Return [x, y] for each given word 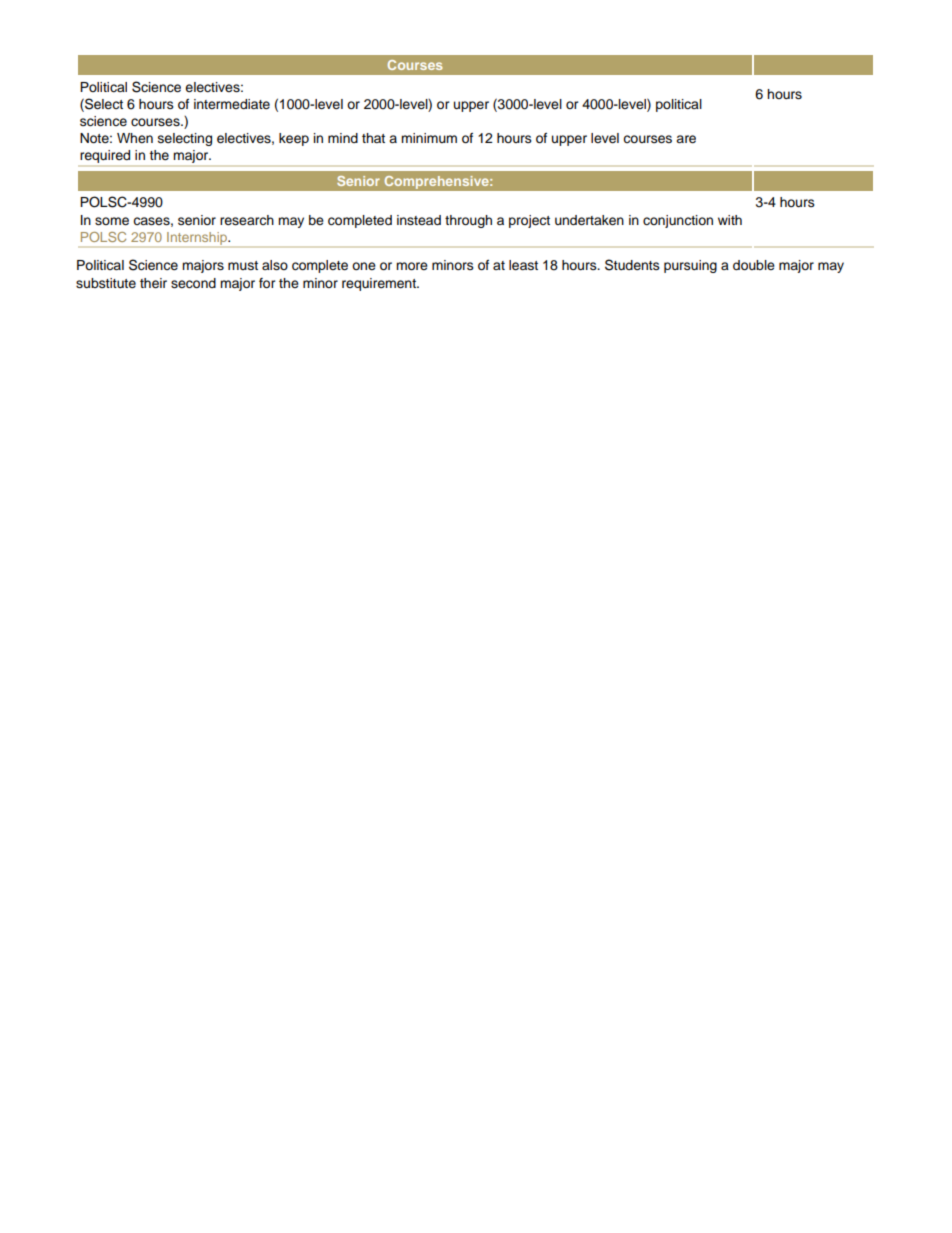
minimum [429, 138]
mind [343, 138]
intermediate [232, 104]
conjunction [678, 221]
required [105, 156]
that [373, 138]
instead [419, 220]
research [247, 220]
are [686, 139]
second [193, 283]
